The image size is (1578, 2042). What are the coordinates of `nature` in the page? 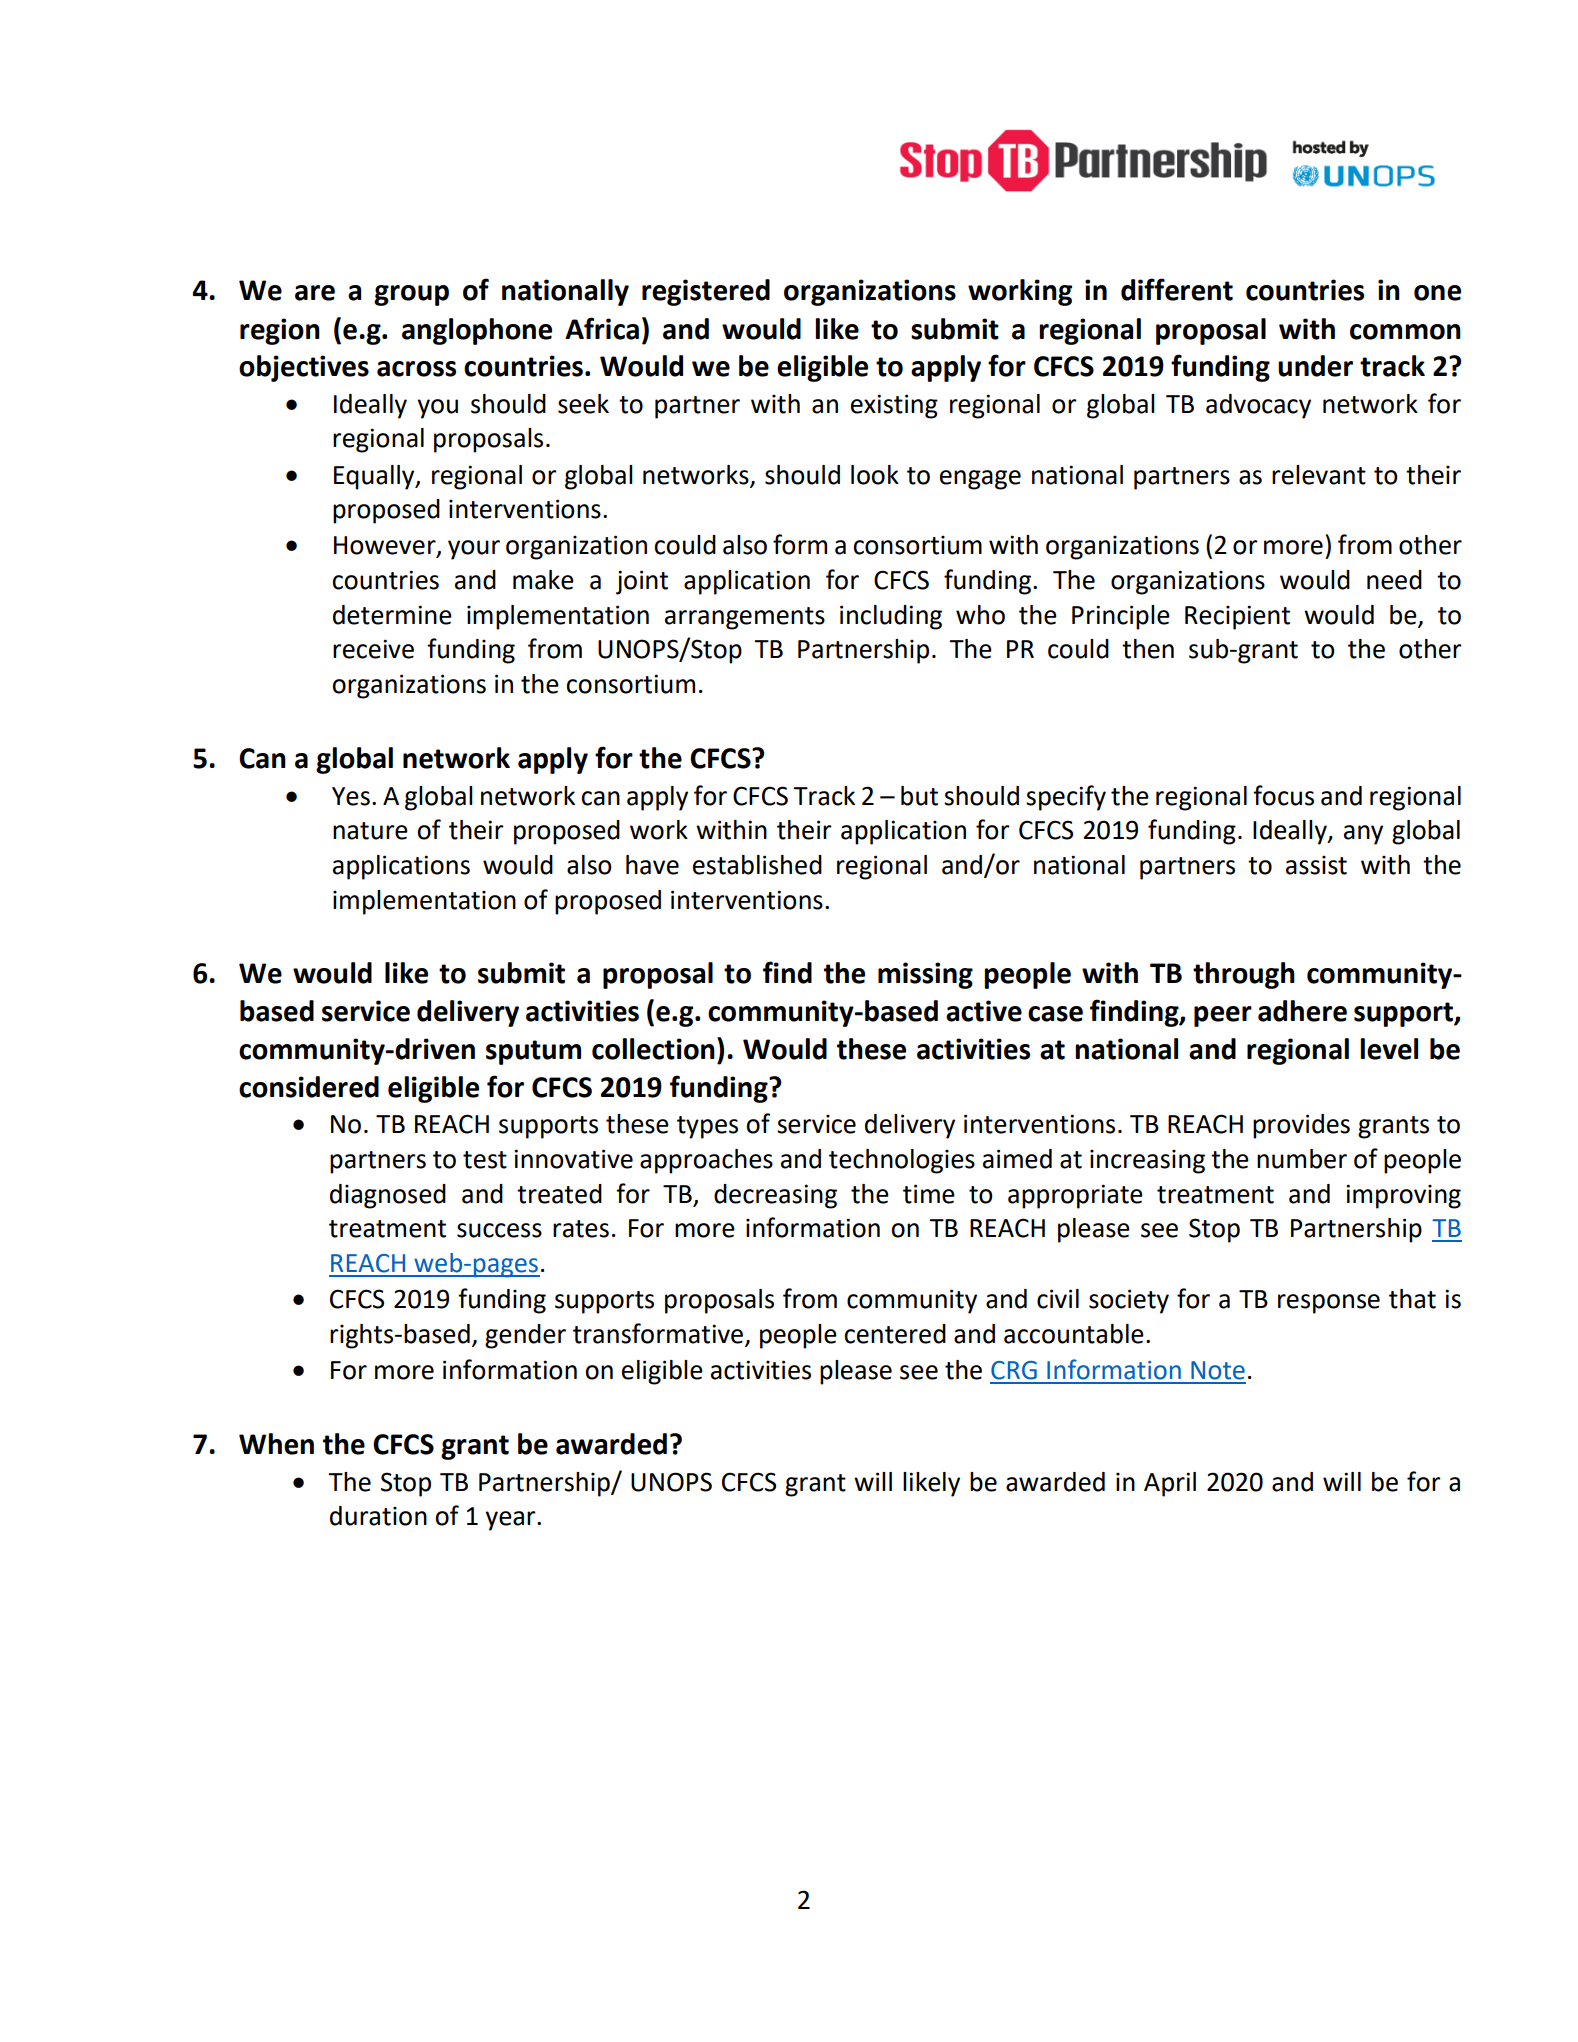 It's located at (370, 831).
